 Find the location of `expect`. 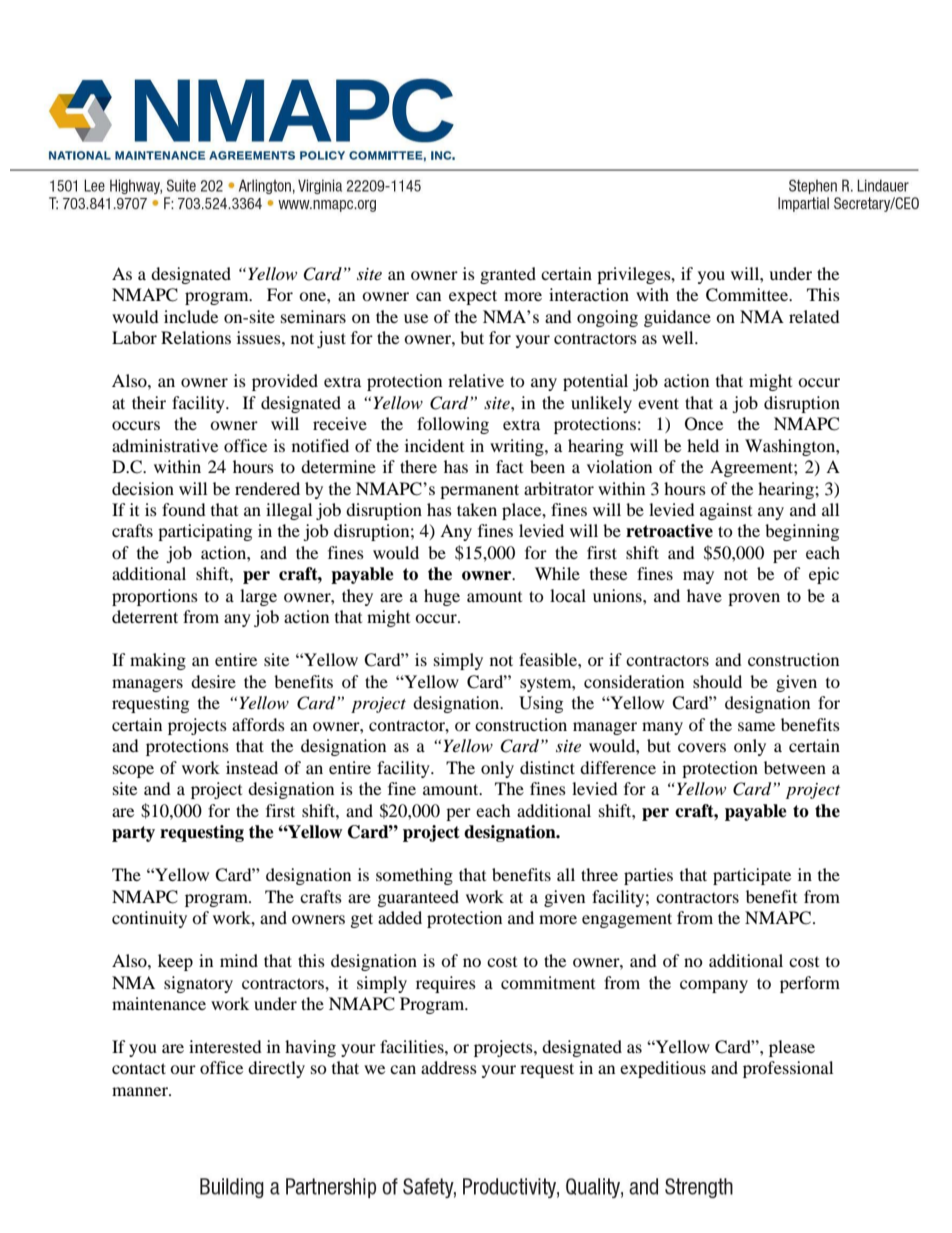

expect is located at coordinates (473, 297).
